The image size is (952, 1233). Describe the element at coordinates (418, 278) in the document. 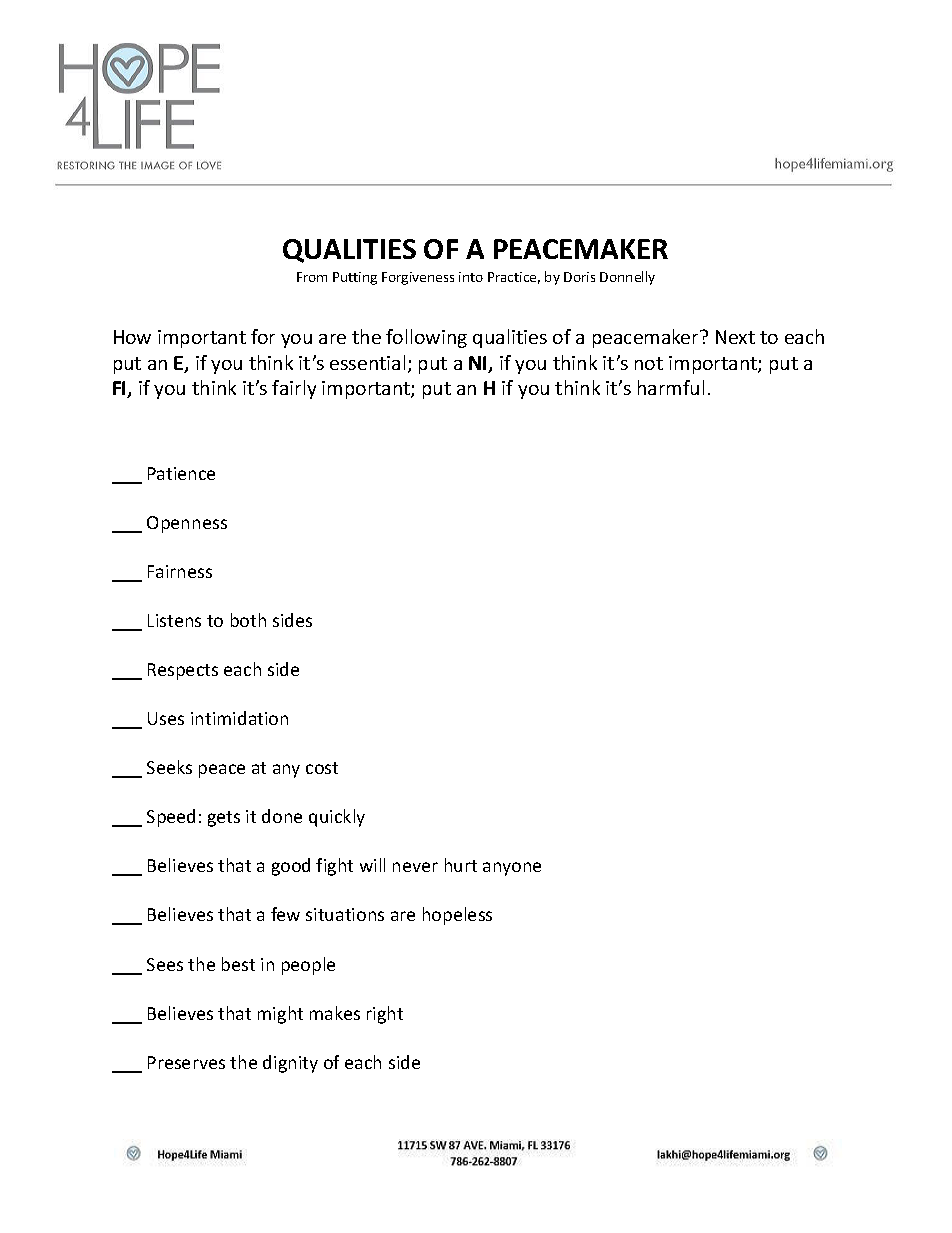

I see `Forgiveness` at that location.
